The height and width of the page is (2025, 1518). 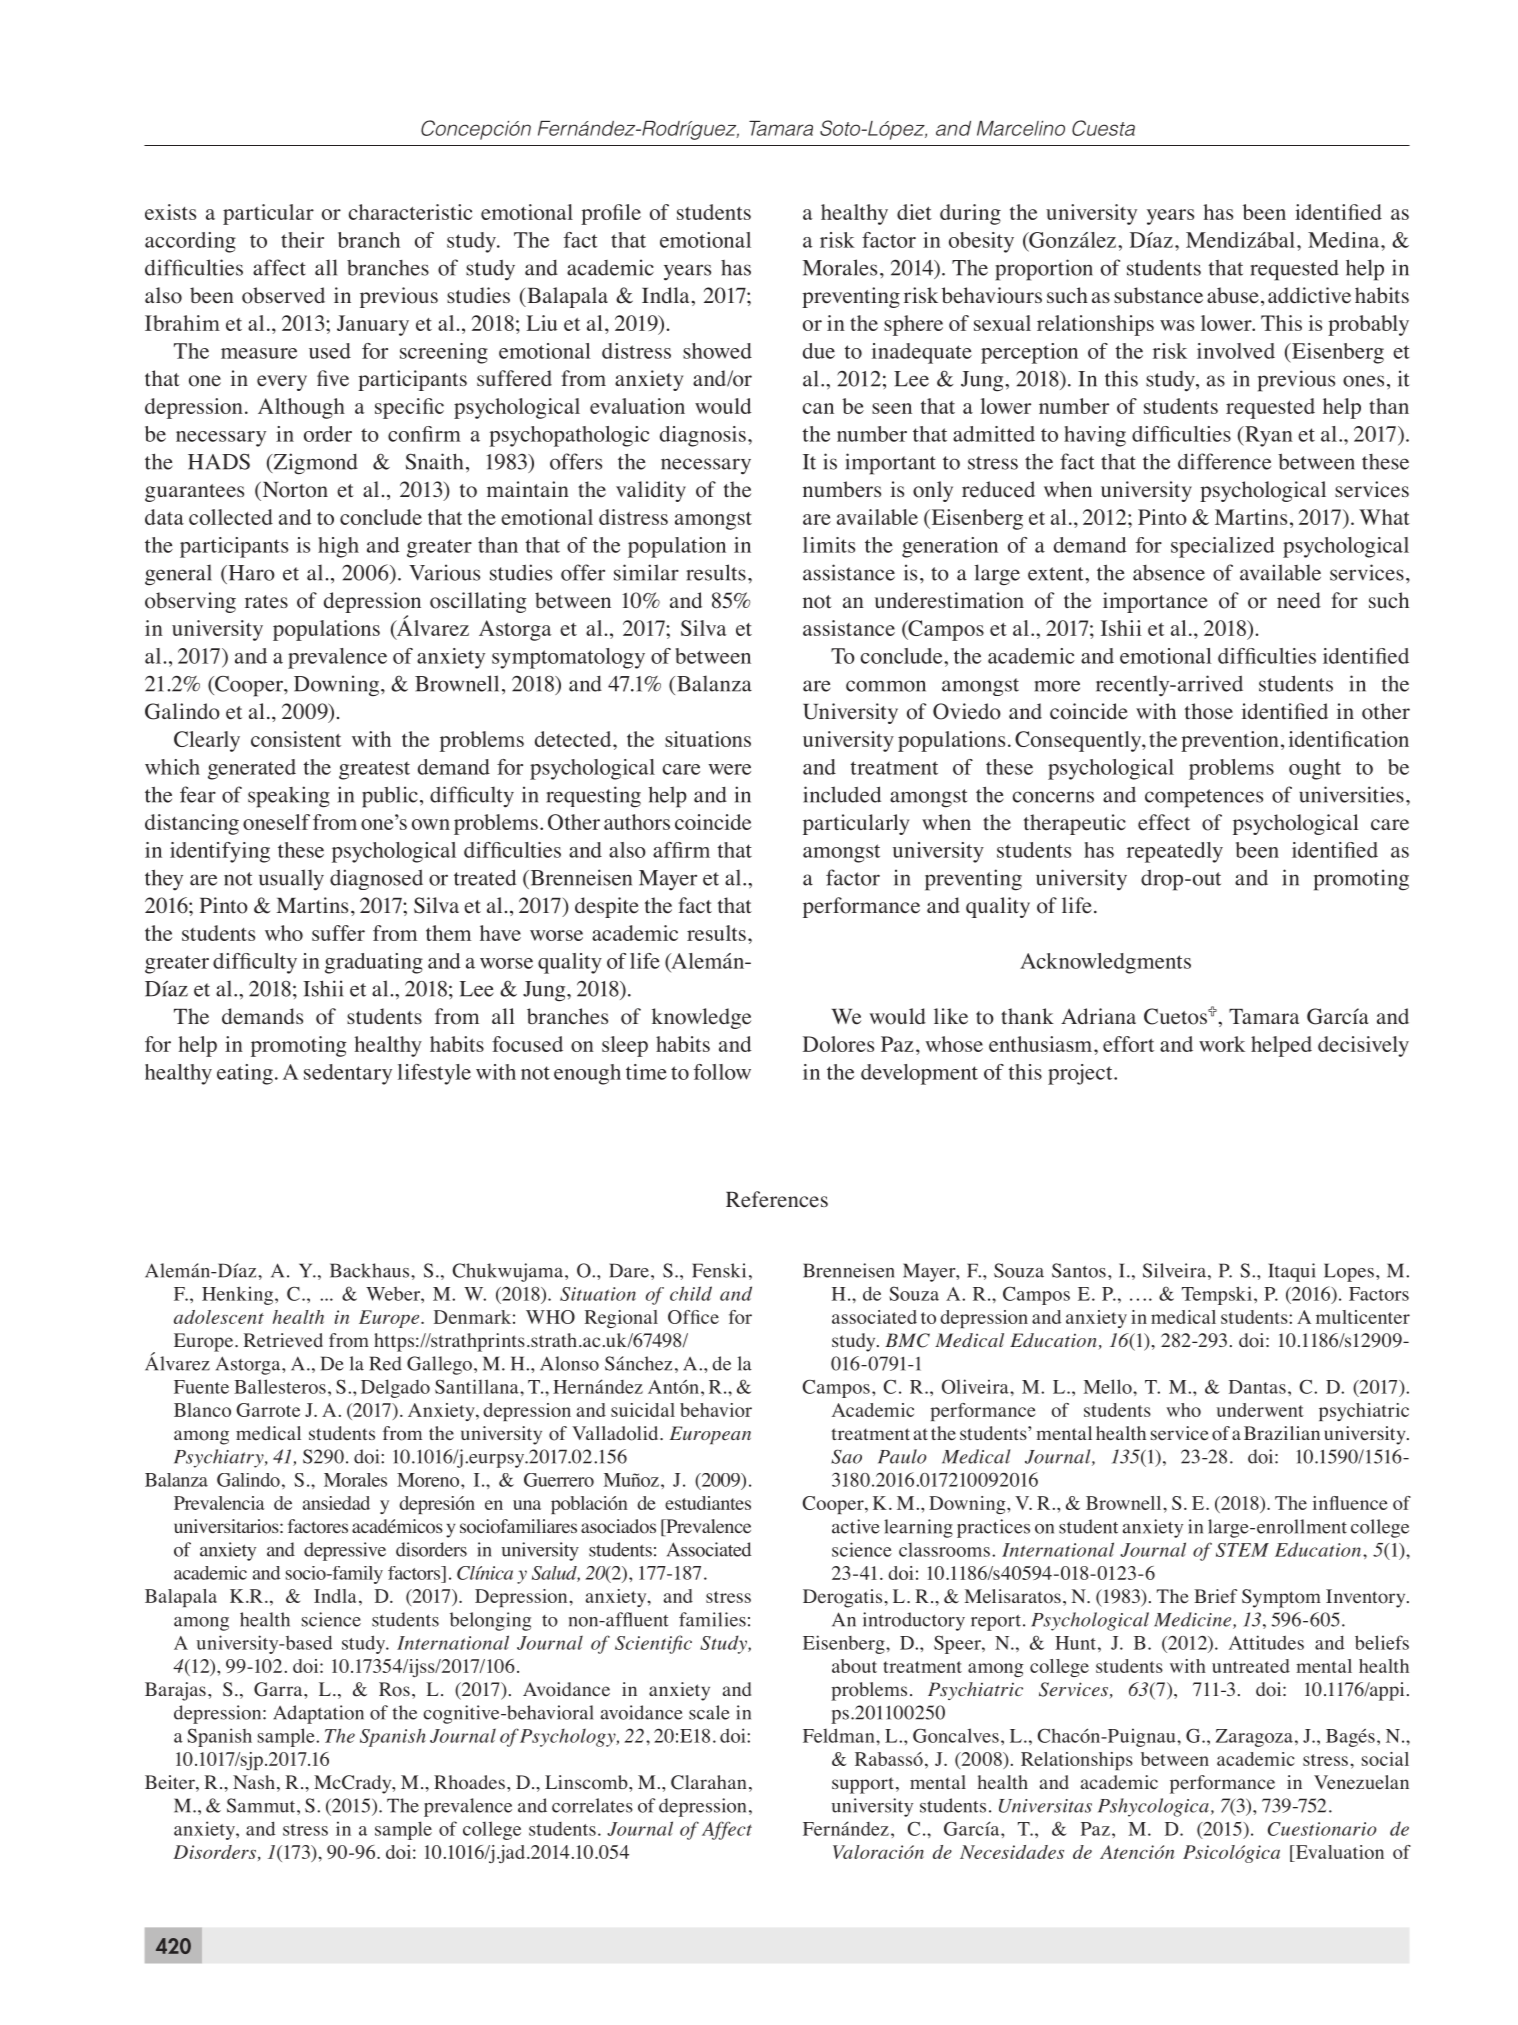 I want to click on graduating, so click(x=374, y=963).
